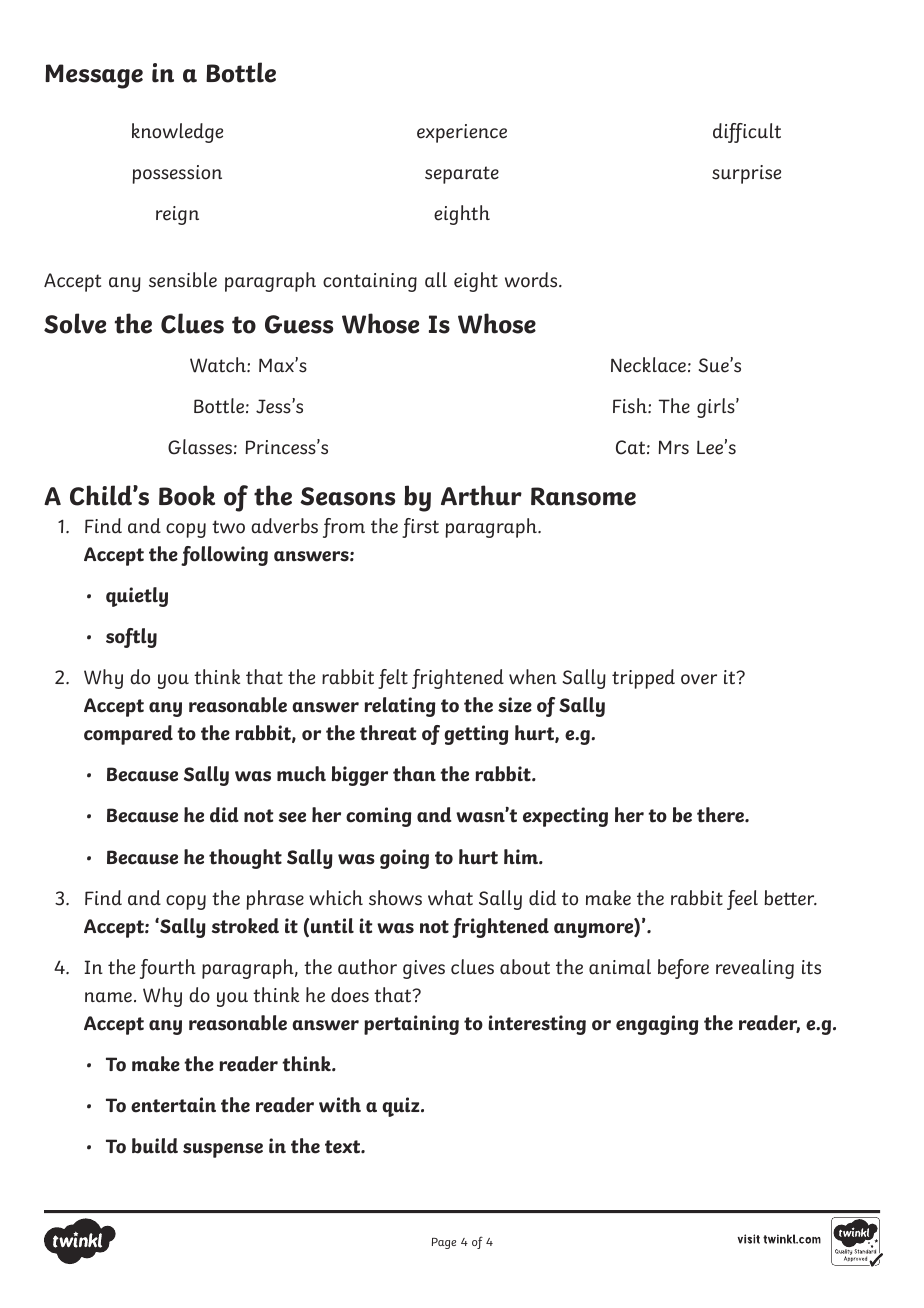 This screenshot has height=1308, width=924. I want to click on Book, so click(187, 495).
